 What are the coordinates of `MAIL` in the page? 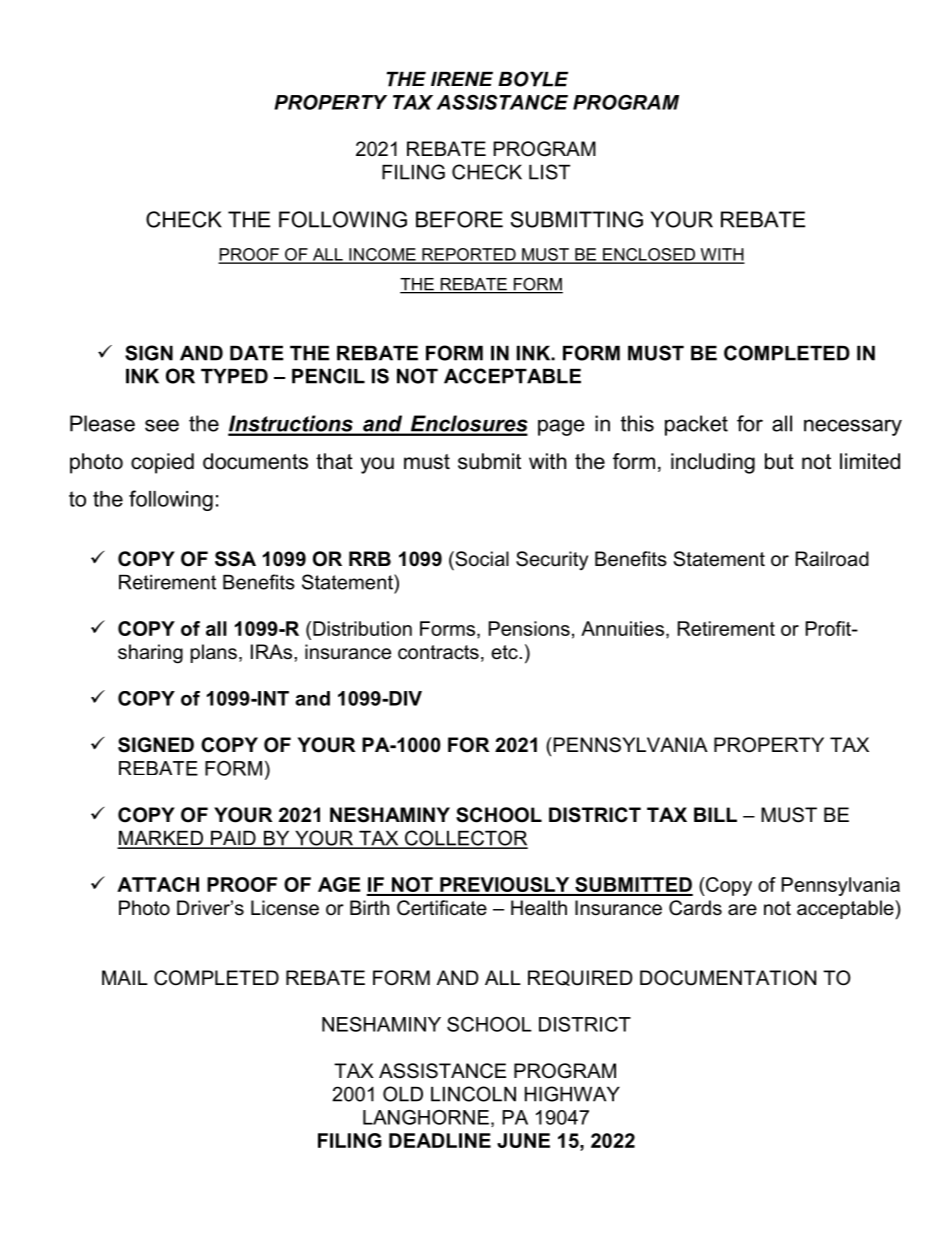 It's located at (125, 977).
